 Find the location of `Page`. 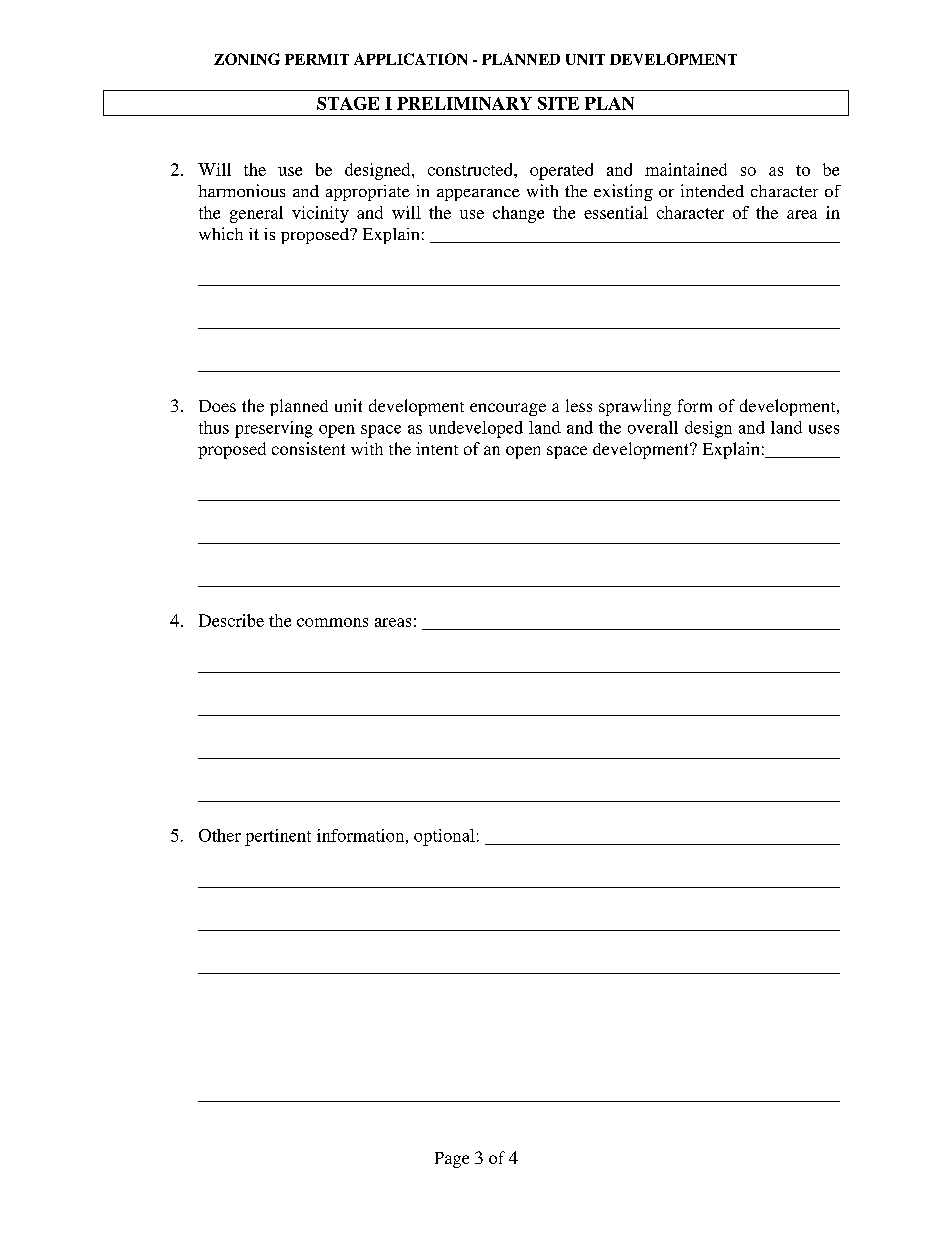

Page is located at coordinates (452, 1160).
